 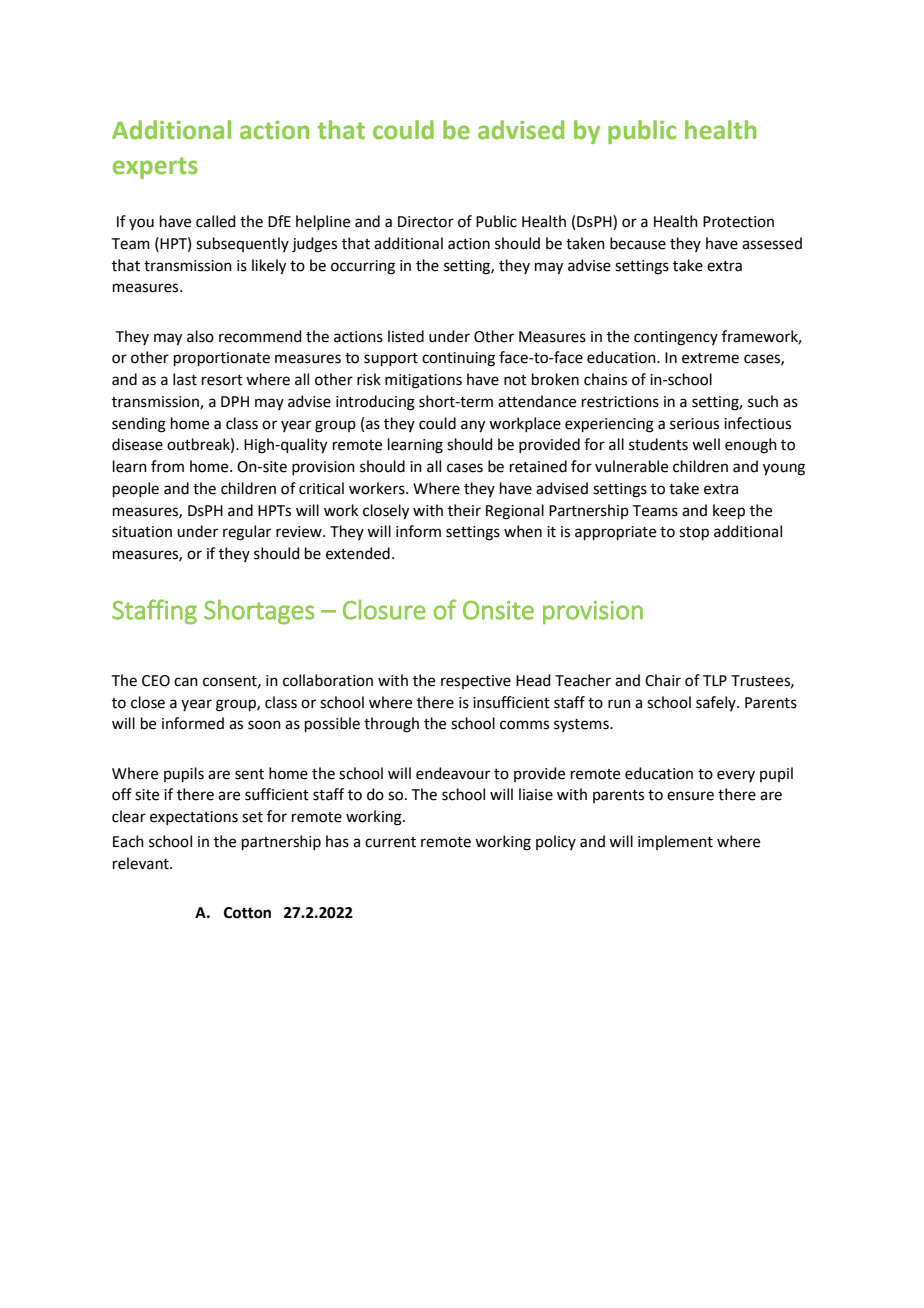 What do you see at coordinates (216, 221) in the screenshot?
I see `called` at bounding box center [216, 221].
